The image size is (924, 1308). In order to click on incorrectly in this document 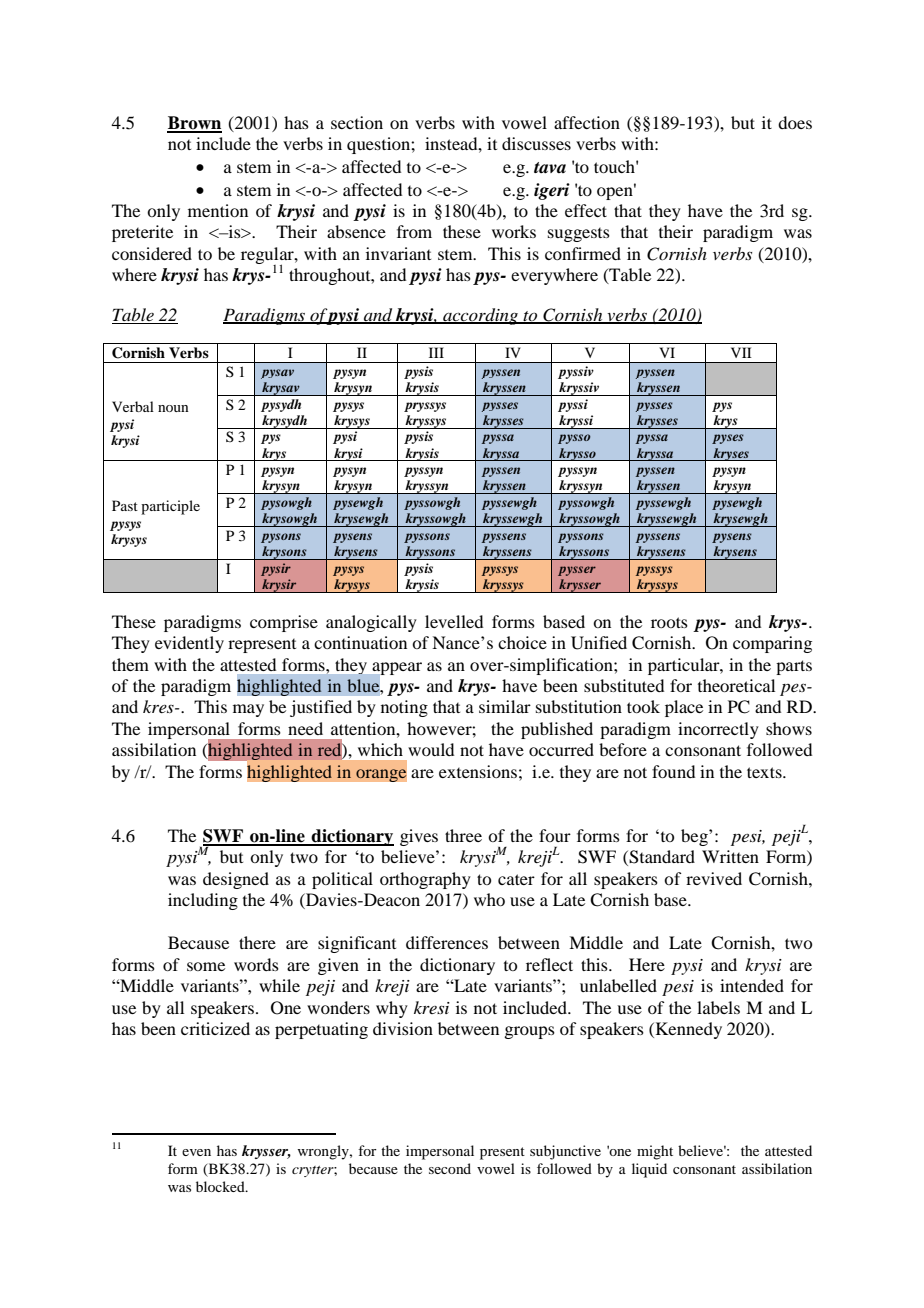, I will do `click(718, 730)`.
